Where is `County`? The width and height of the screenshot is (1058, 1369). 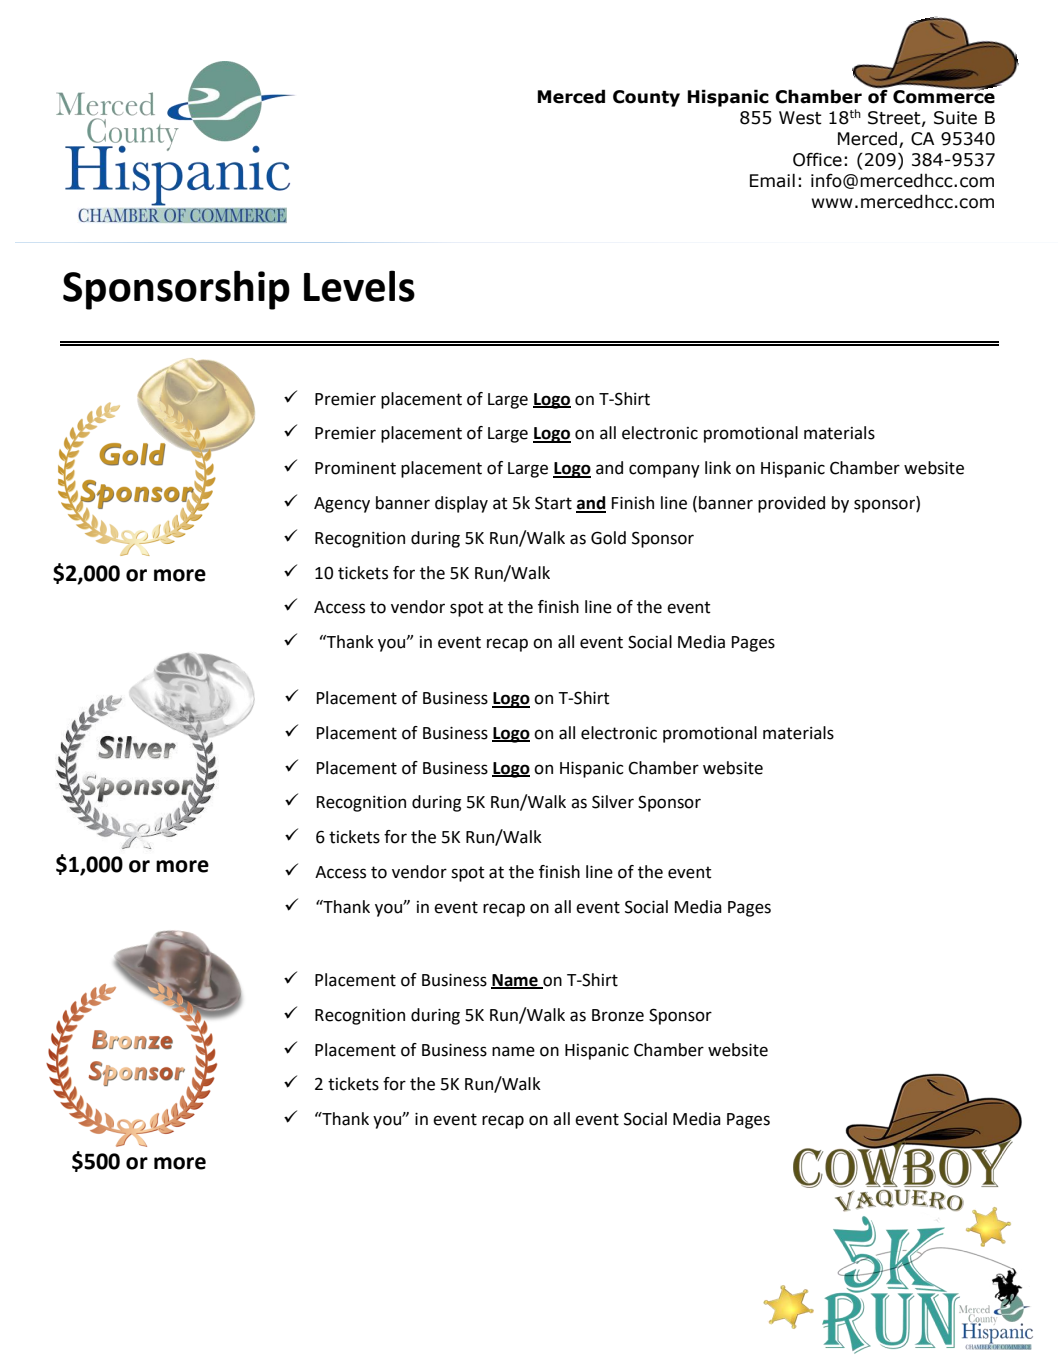 County is located at coordinates (646, 98).
